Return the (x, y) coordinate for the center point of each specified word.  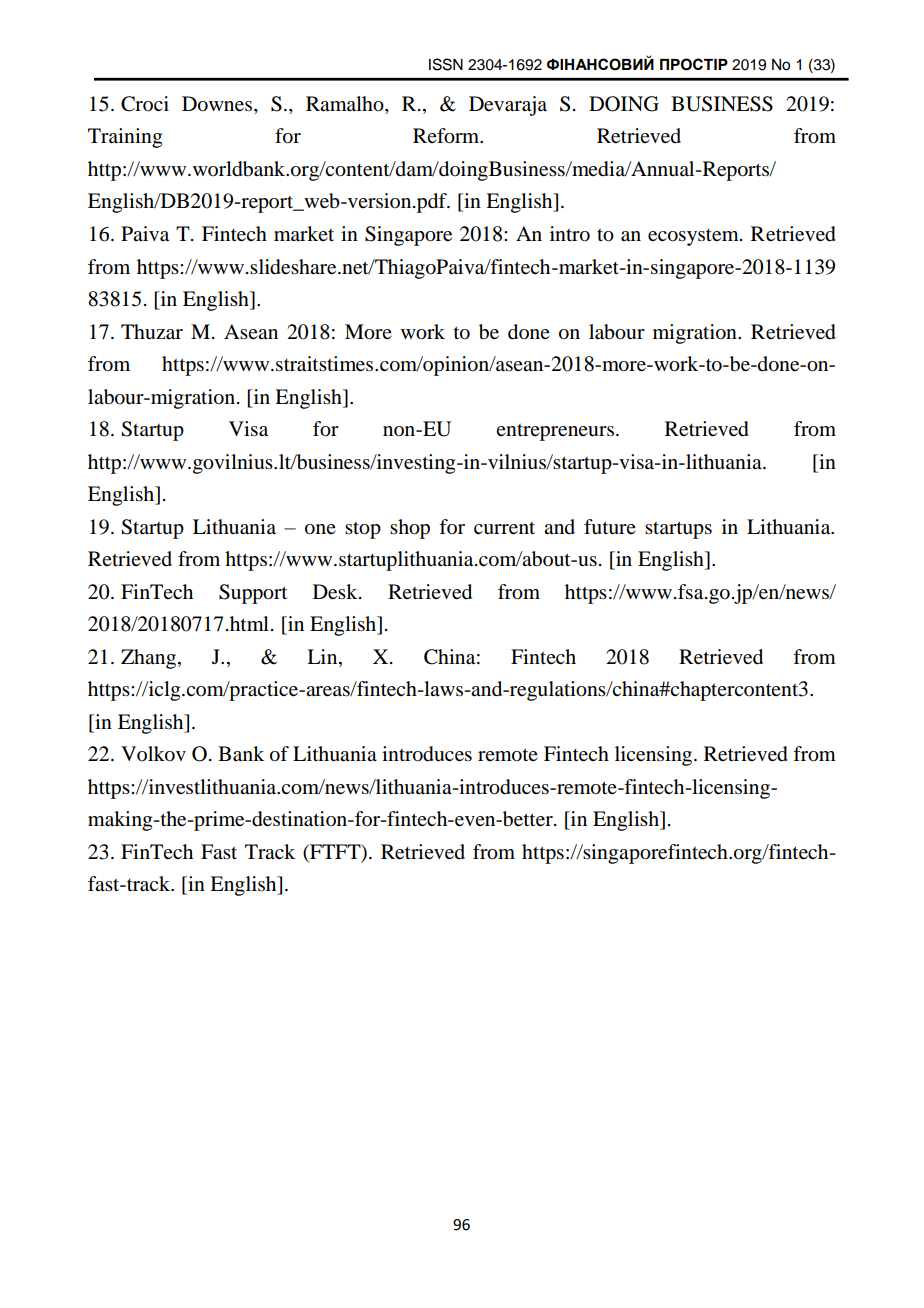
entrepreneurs (555, 432)
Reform (447, 136)
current (504, 528)
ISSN (446, 64)
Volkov (153, 754)
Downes (217, 104)
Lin (323, 656)
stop (363, 530)
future (610, 527)
